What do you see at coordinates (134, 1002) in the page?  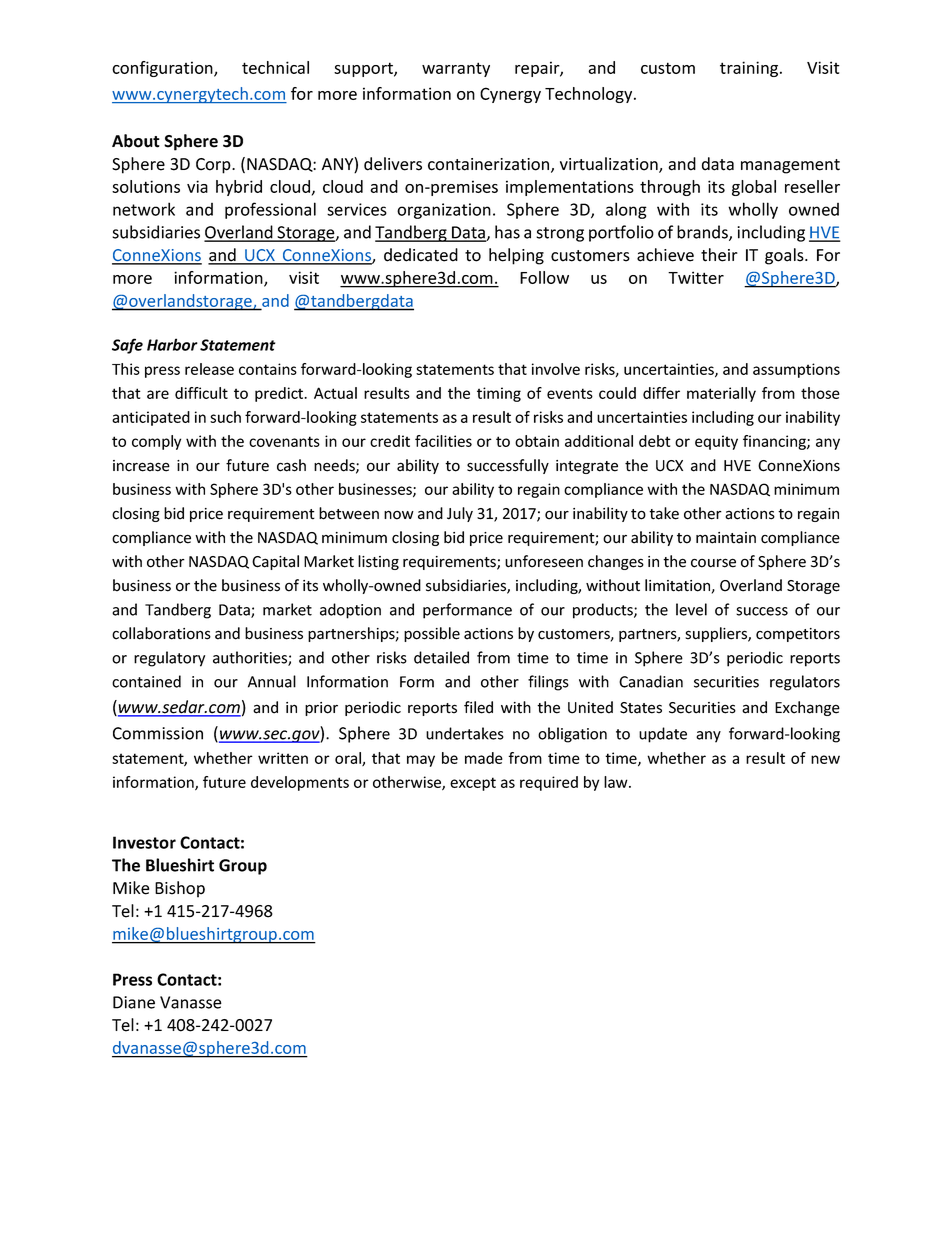 I see `Diane` at bounding box center [134, 1002].
